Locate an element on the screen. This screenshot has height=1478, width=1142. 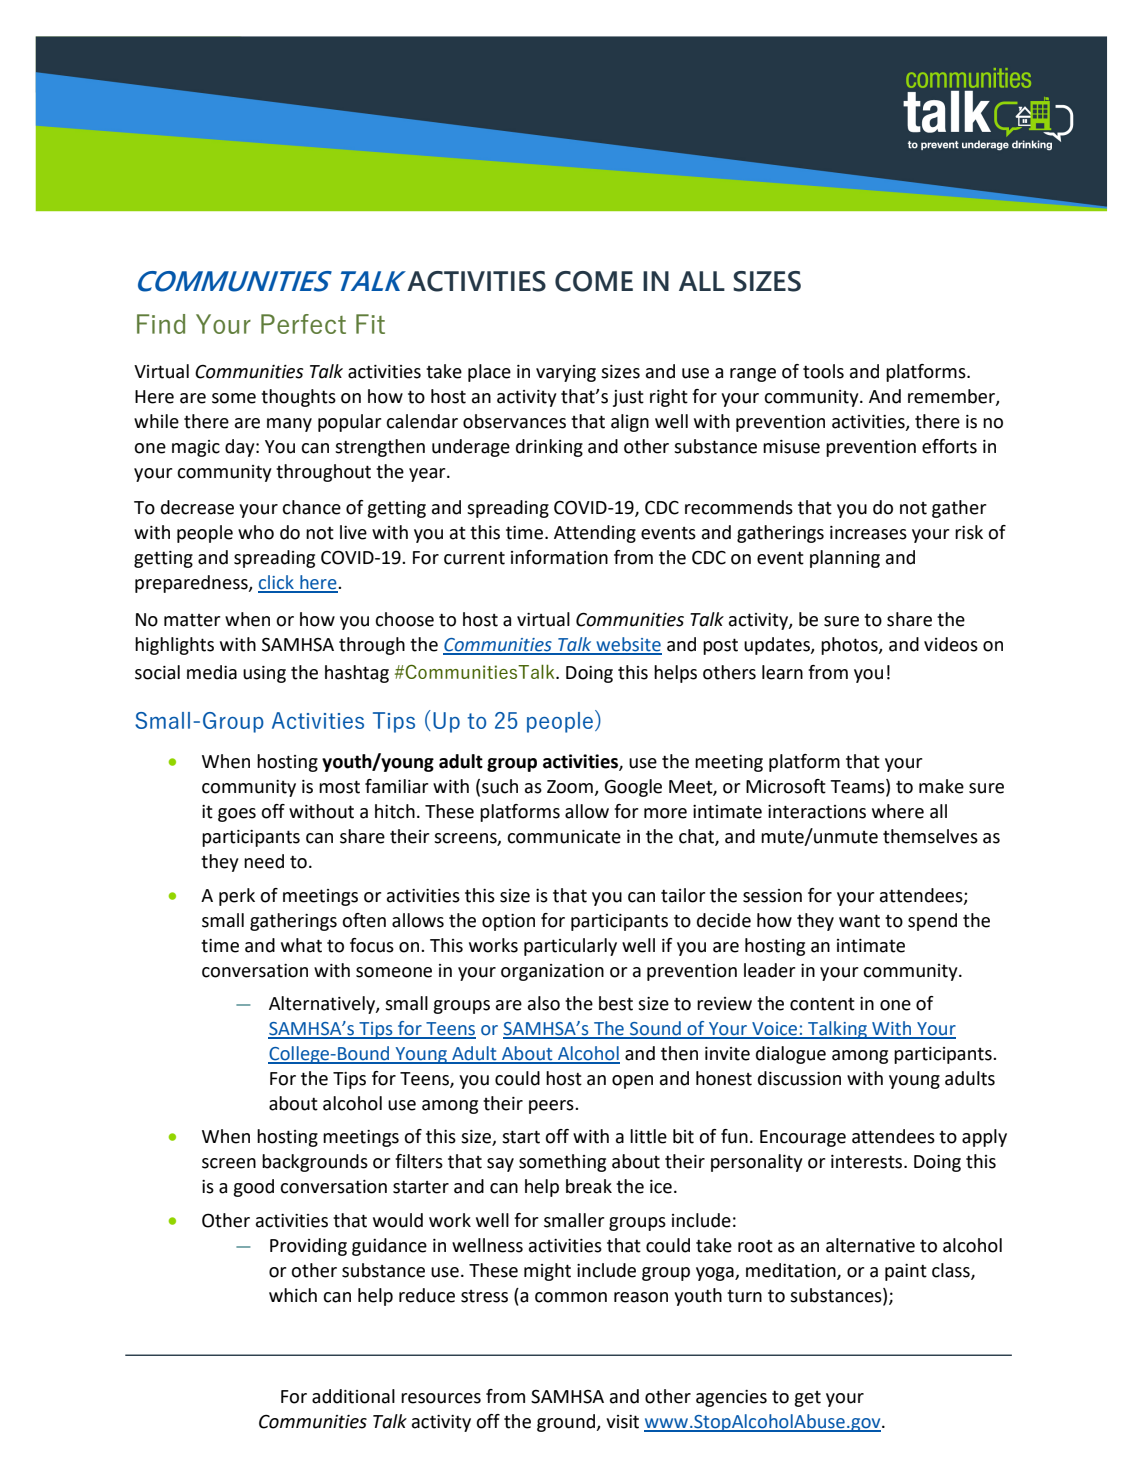
tools is located at coordinates (823, 371).
